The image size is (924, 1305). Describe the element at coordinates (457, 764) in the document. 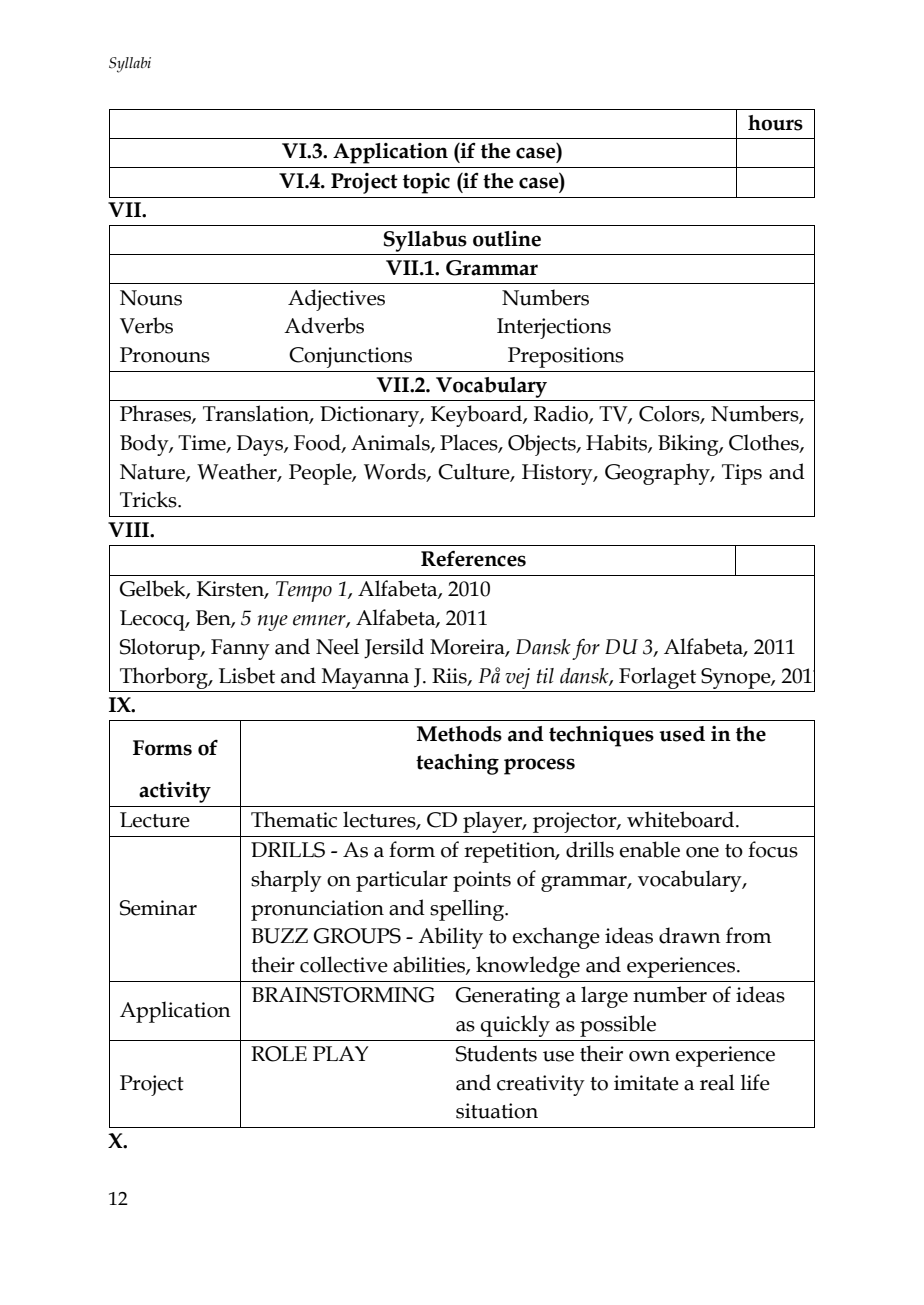

I see `teaching` at that location.
